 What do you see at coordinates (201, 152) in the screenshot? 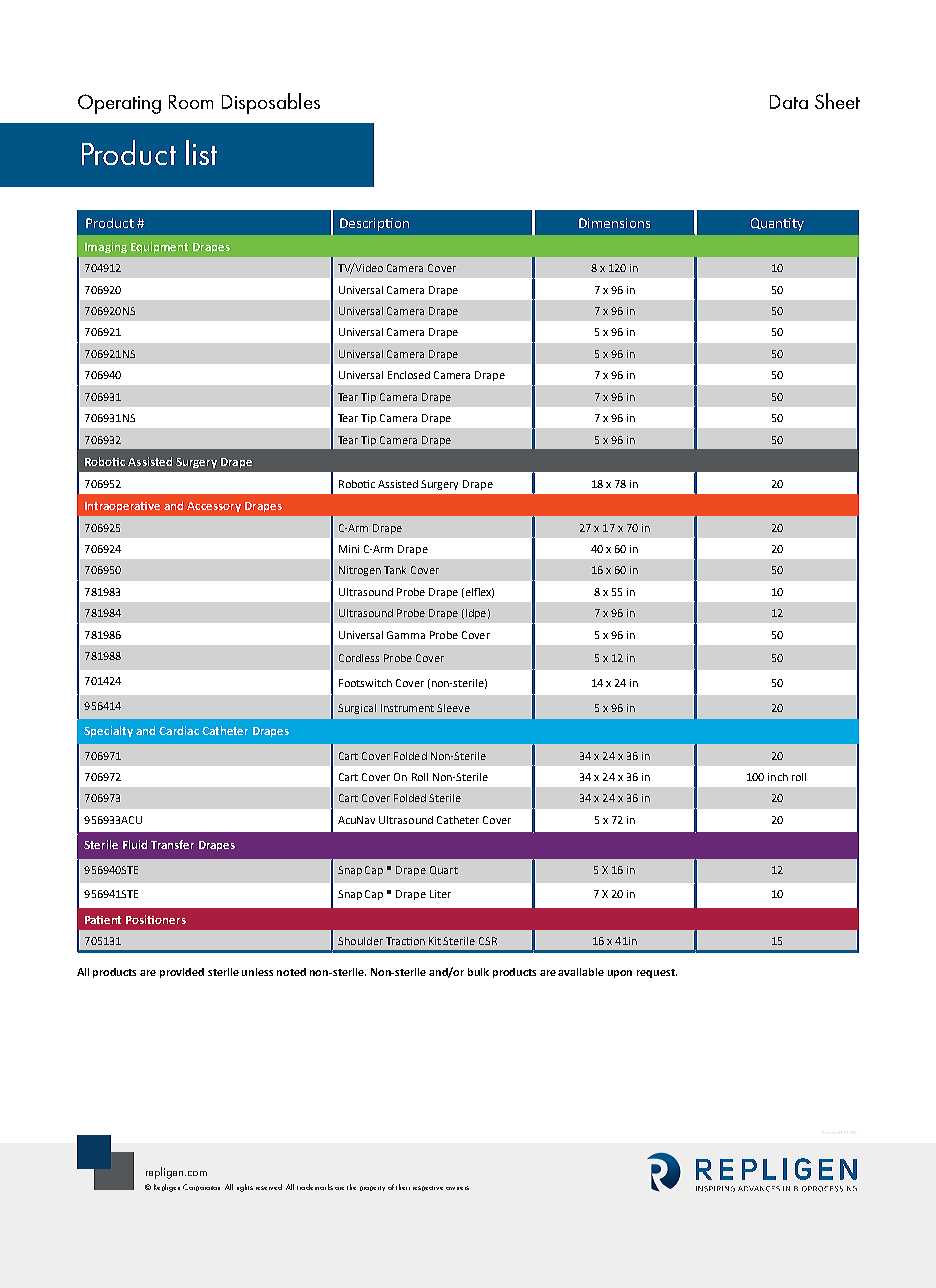
I see `list` at bounding box center [201, 152].
